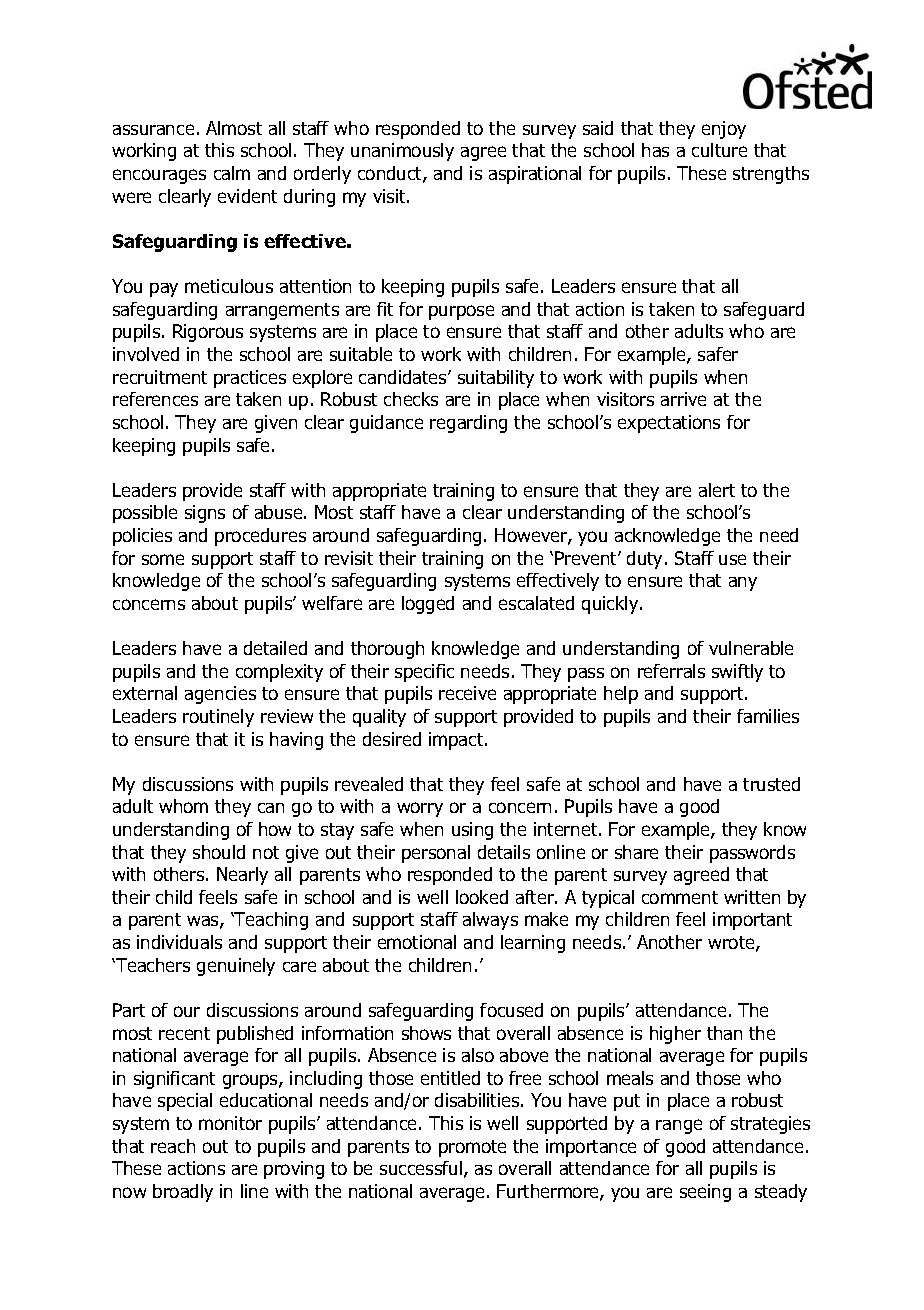 Image resolution: width=924 pixels, height=1310 pixels. Describe the element at coordinates (472, 1148) in the screenshot. I see `promote` at that location.
